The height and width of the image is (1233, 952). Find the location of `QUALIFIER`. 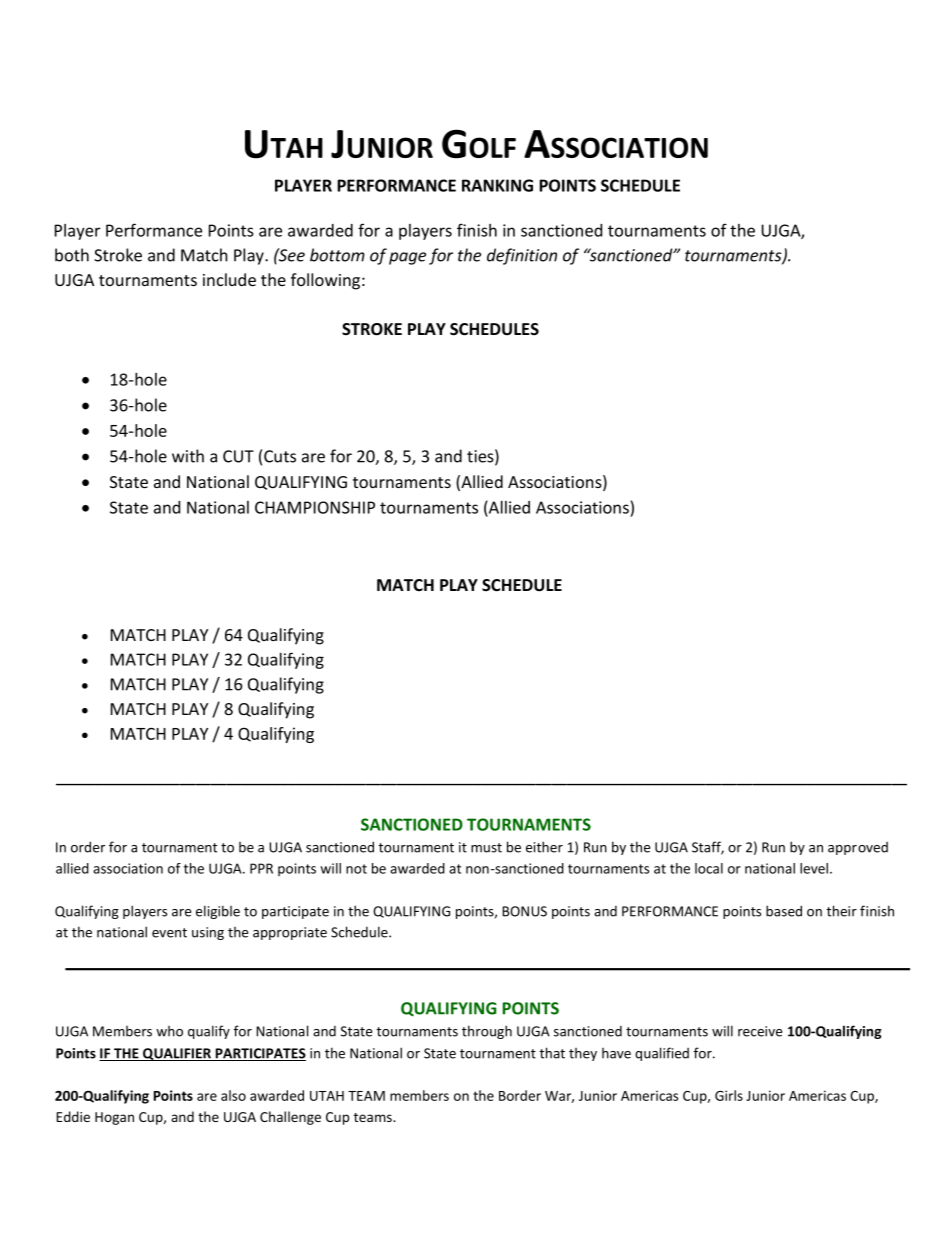

QUALIFIER is located at coordinates (177, 1054).
